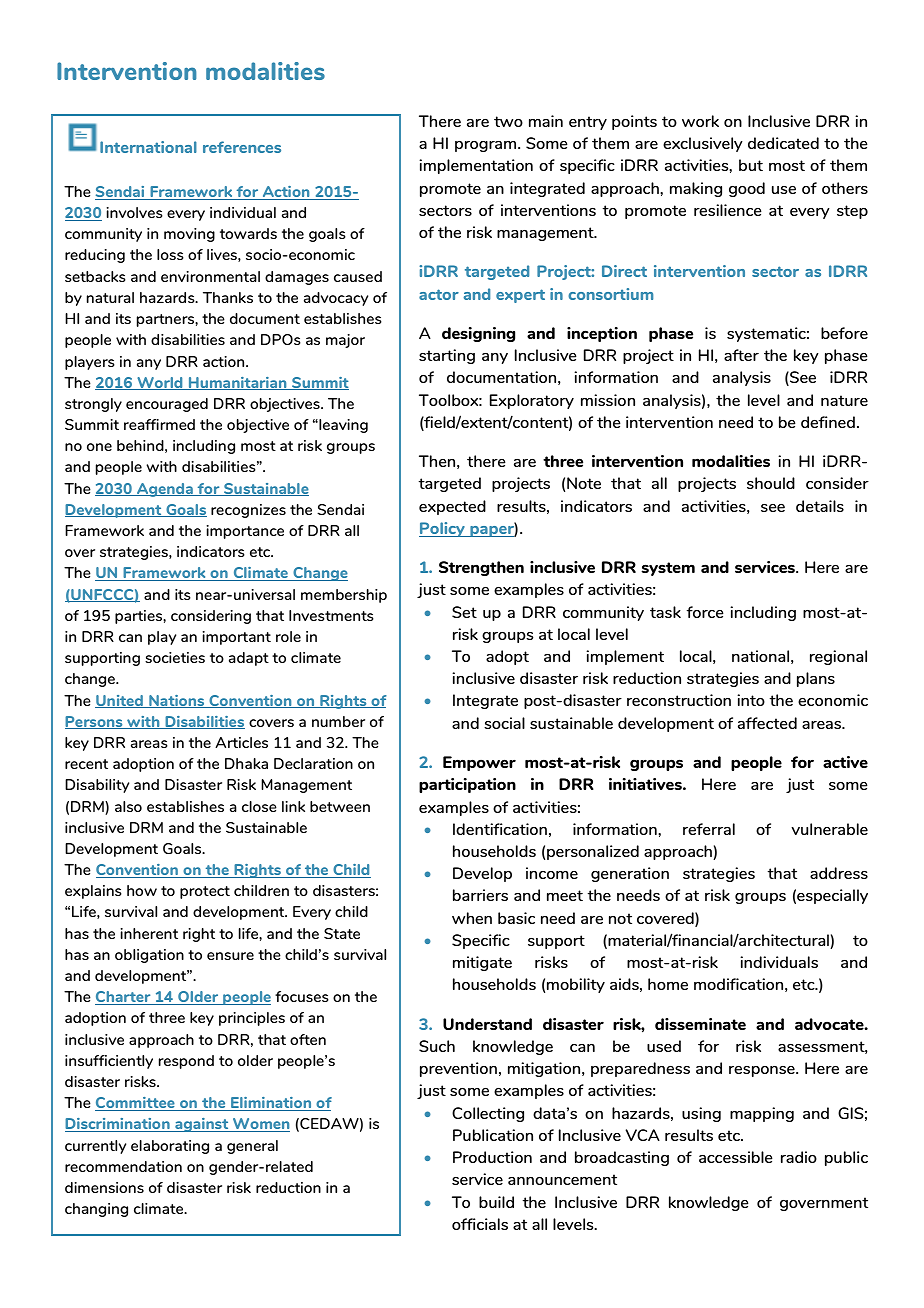 The width and height of the document is (924, 1308). What do you see at coordinates (242, 147) in the document?
I see `references` at bounding box center [242, 147].
